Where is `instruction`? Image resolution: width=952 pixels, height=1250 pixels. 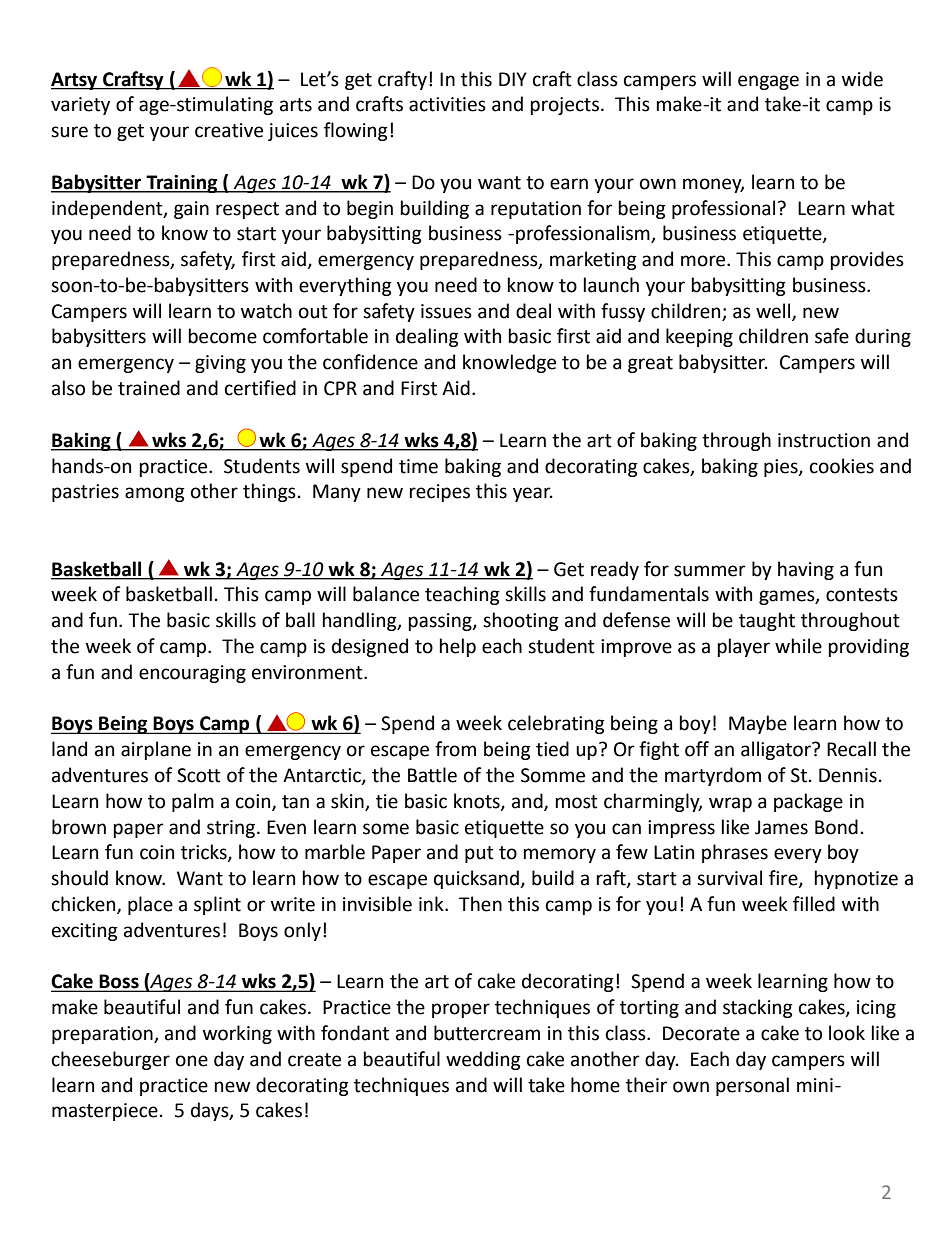
instruction is located at coordinates (824, 440).
